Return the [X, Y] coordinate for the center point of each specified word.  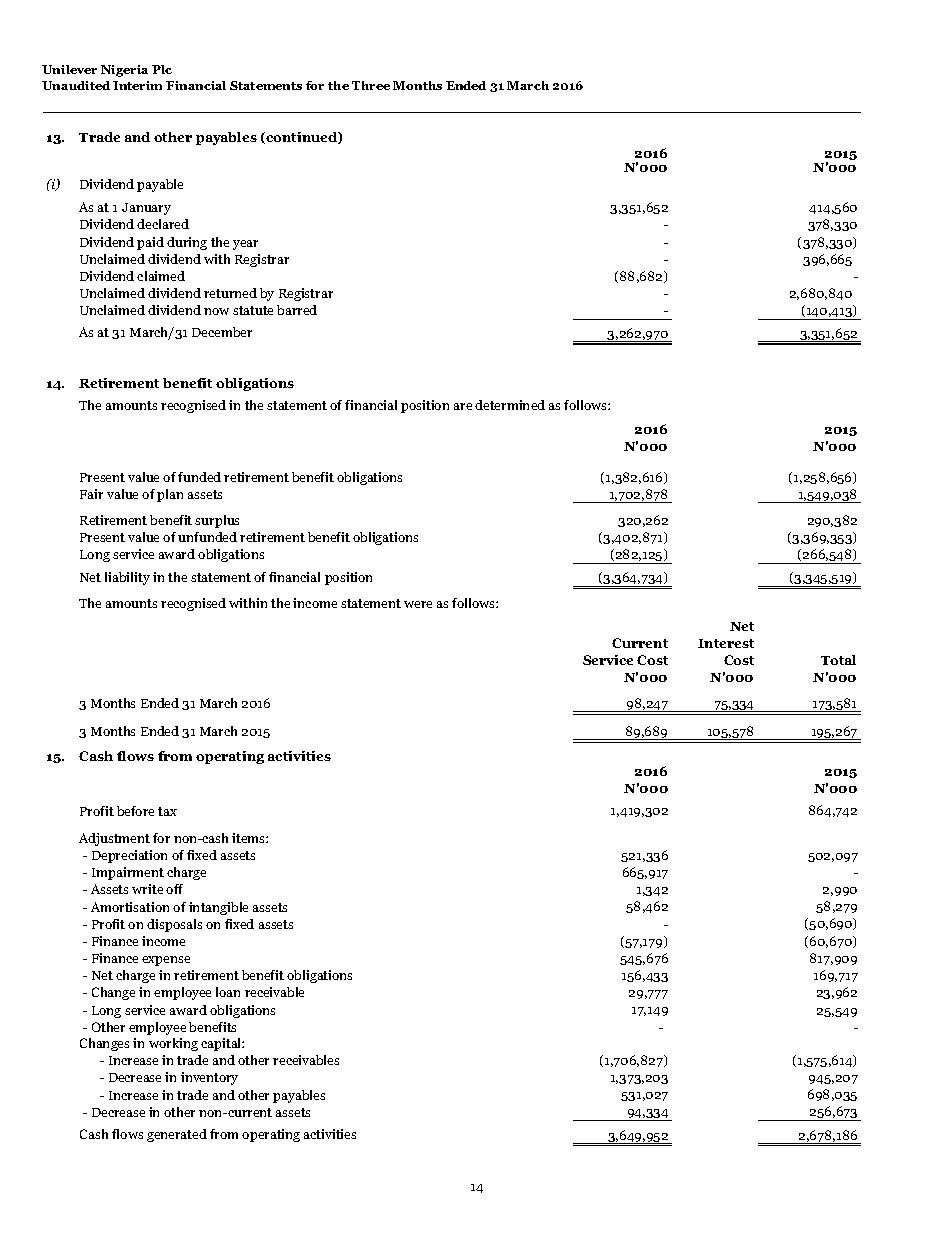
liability [127, 578]
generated [177, 1135]
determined [510, 405]
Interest [726, 643]
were [418, 604]
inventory [209, 1078]
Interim [137, 85]
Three [371, 85]
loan [228, 992]
